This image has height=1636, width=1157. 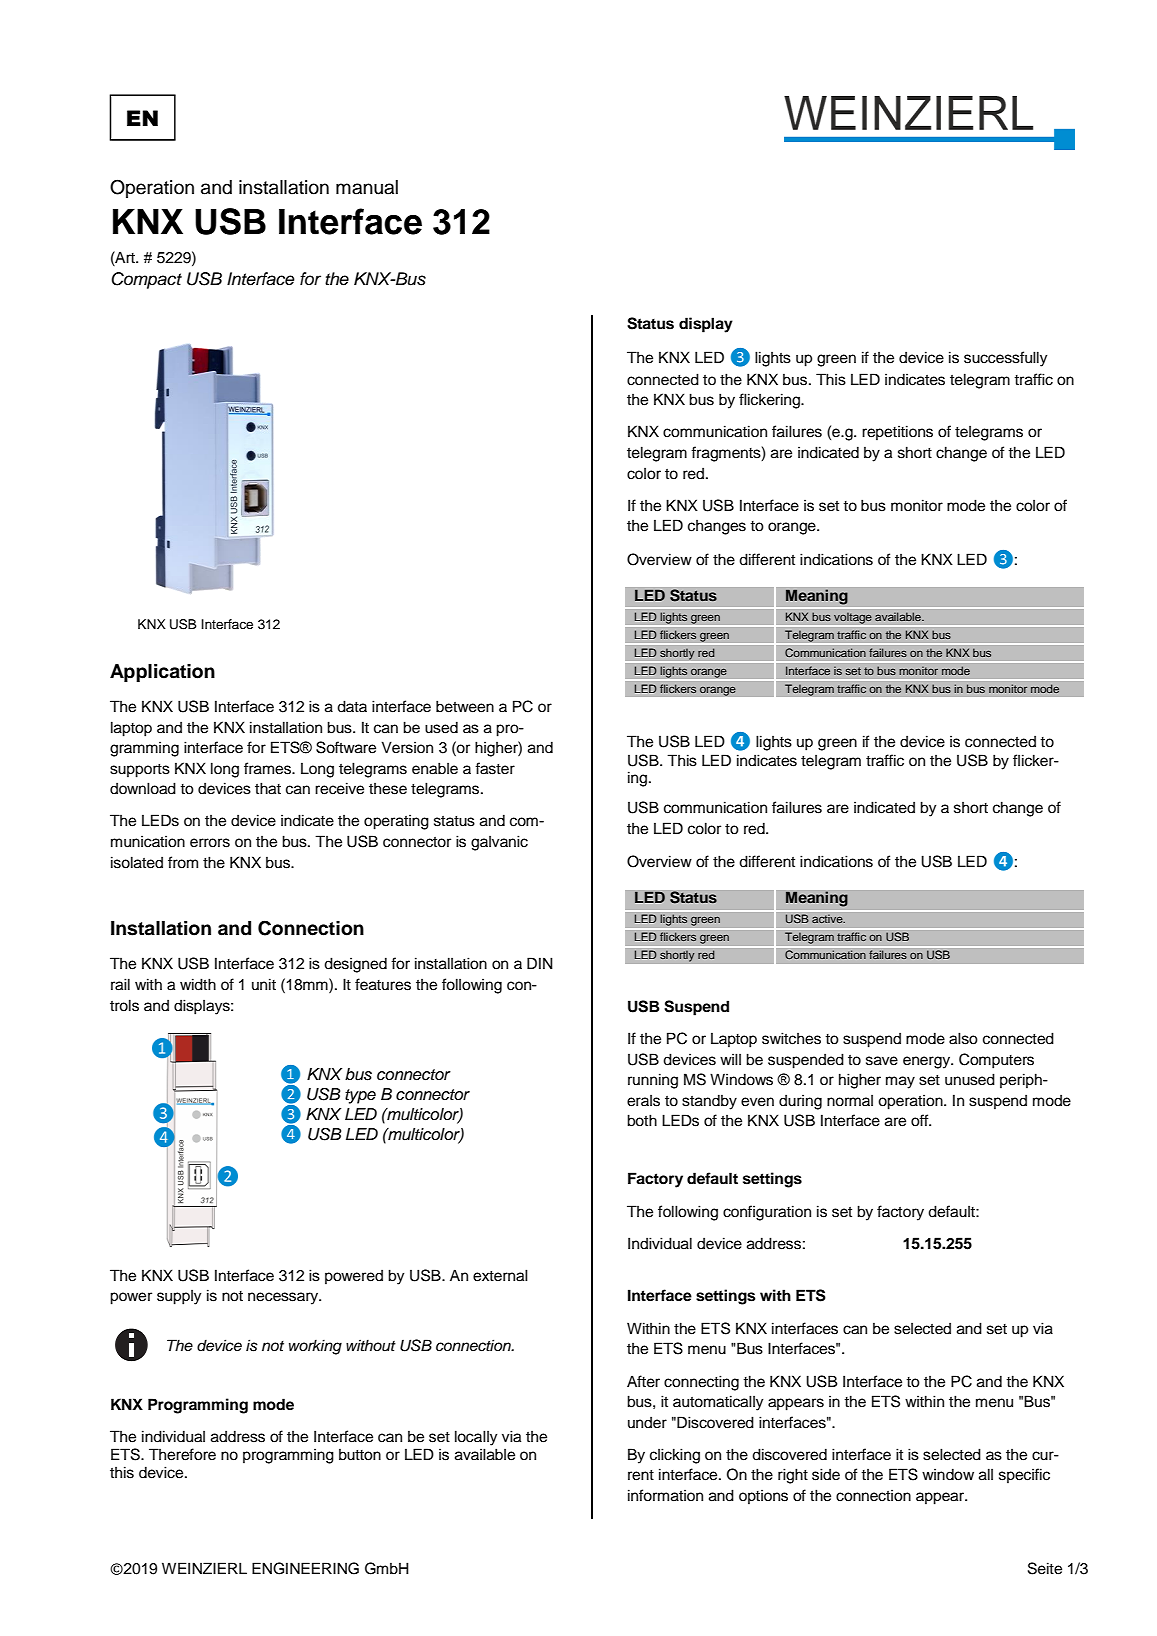 I want to click on Application, so click(x=162, y=673).
